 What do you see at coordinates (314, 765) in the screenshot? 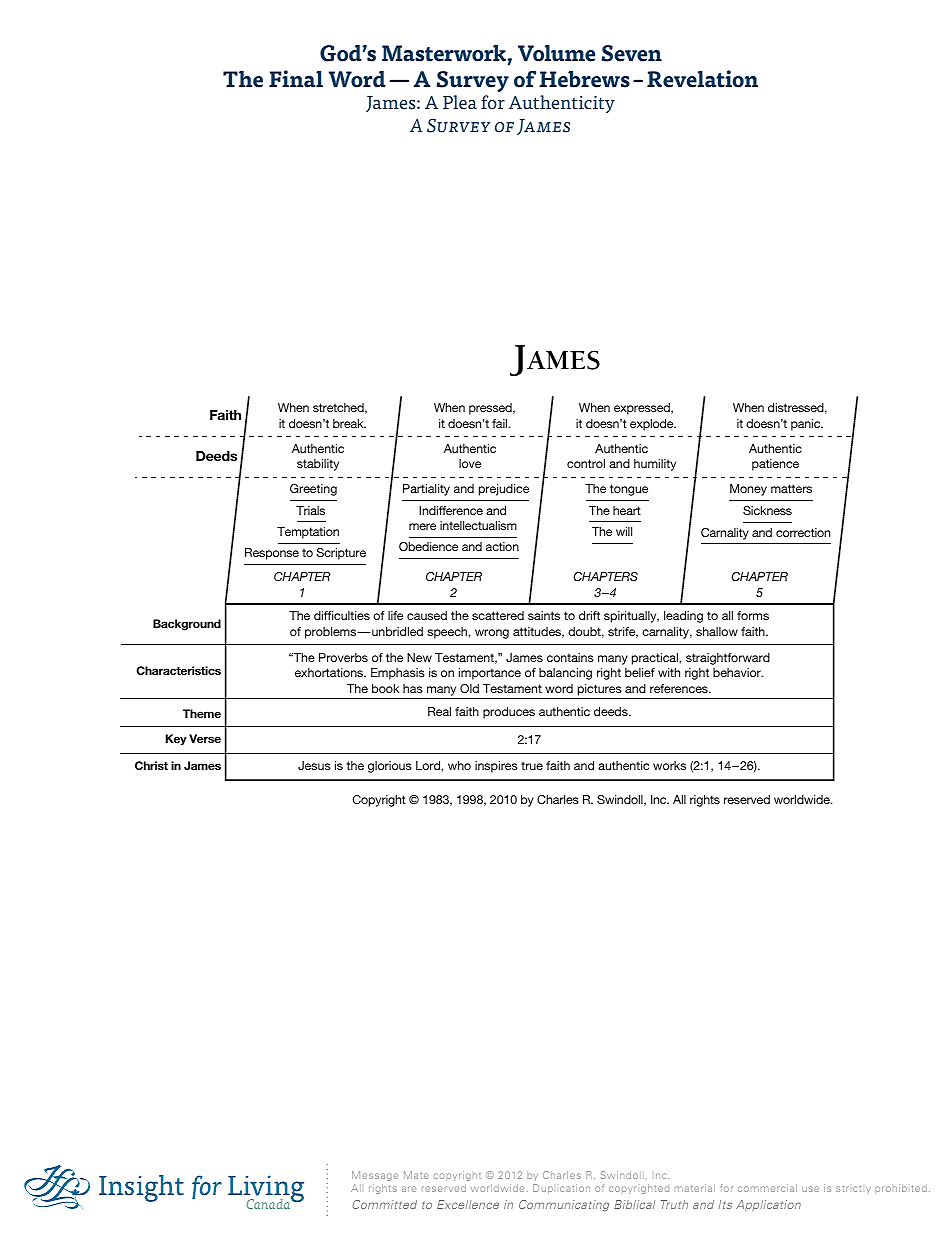
I see `Jesus` at bounding box center [314, 765].
